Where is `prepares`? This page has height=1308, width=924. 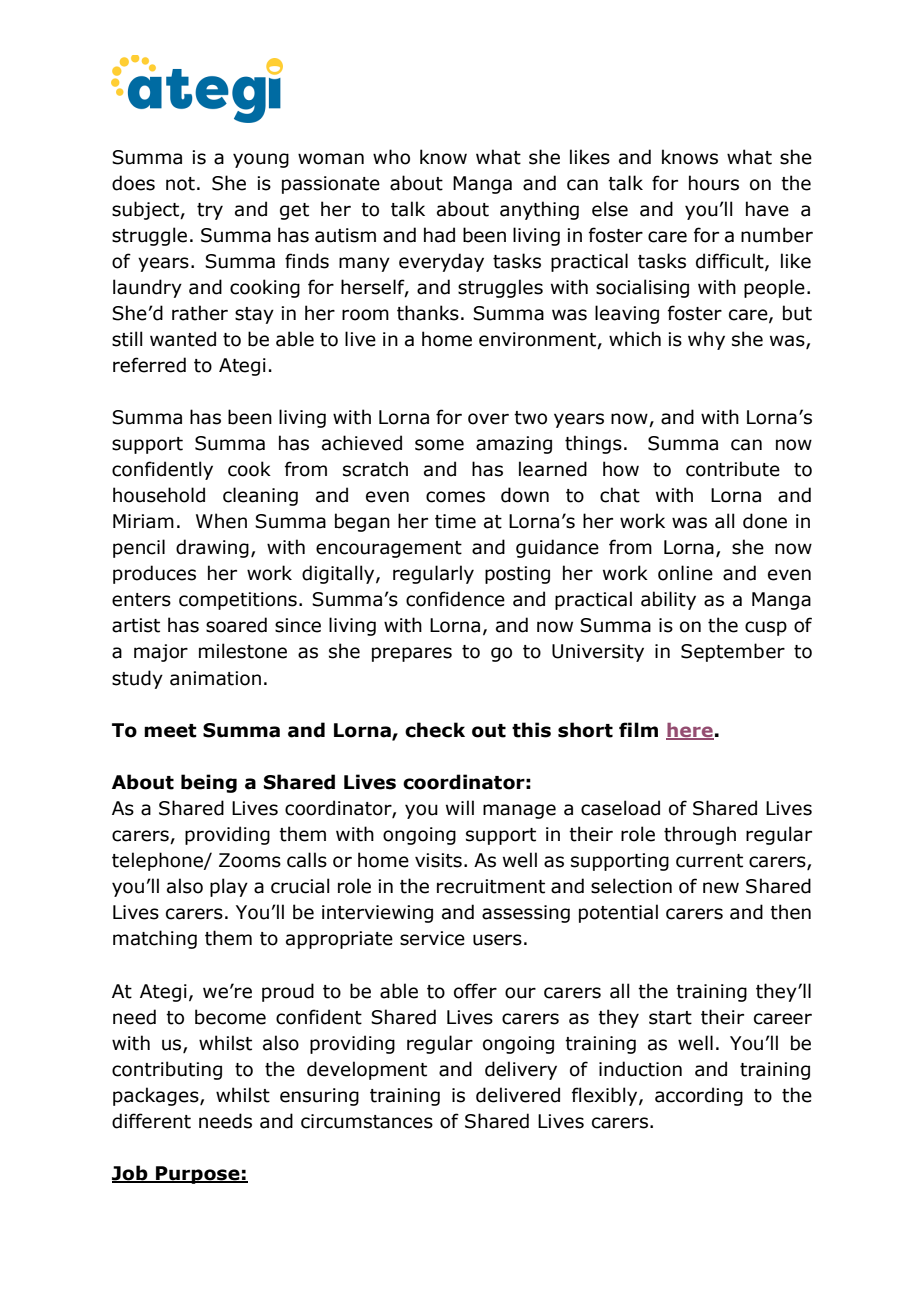
prepares is located at coordinates (412, 654).
